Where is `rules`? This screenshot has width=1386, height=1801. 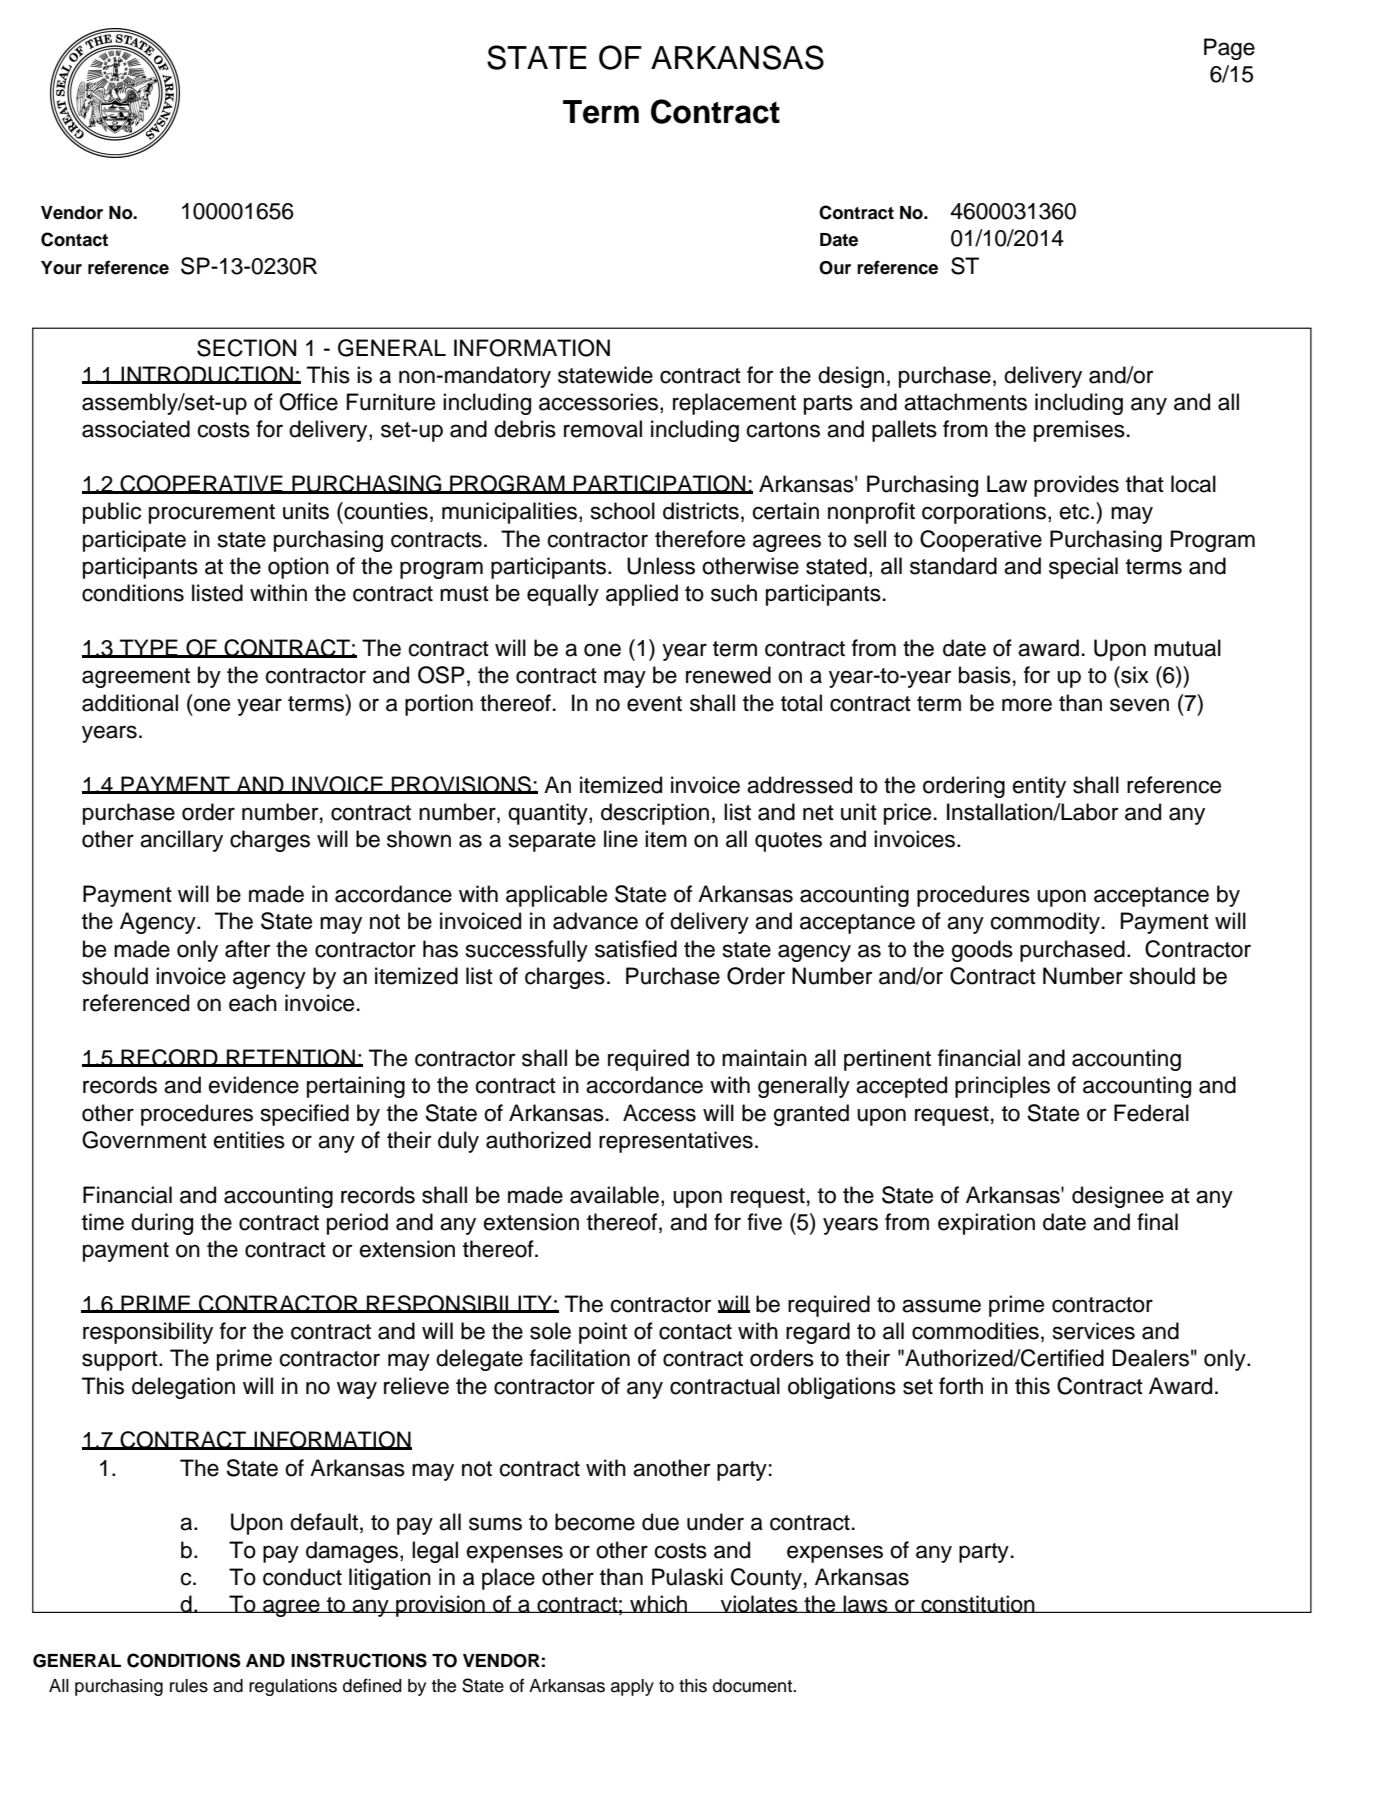
rules is located at coordinates (189, 1686).
